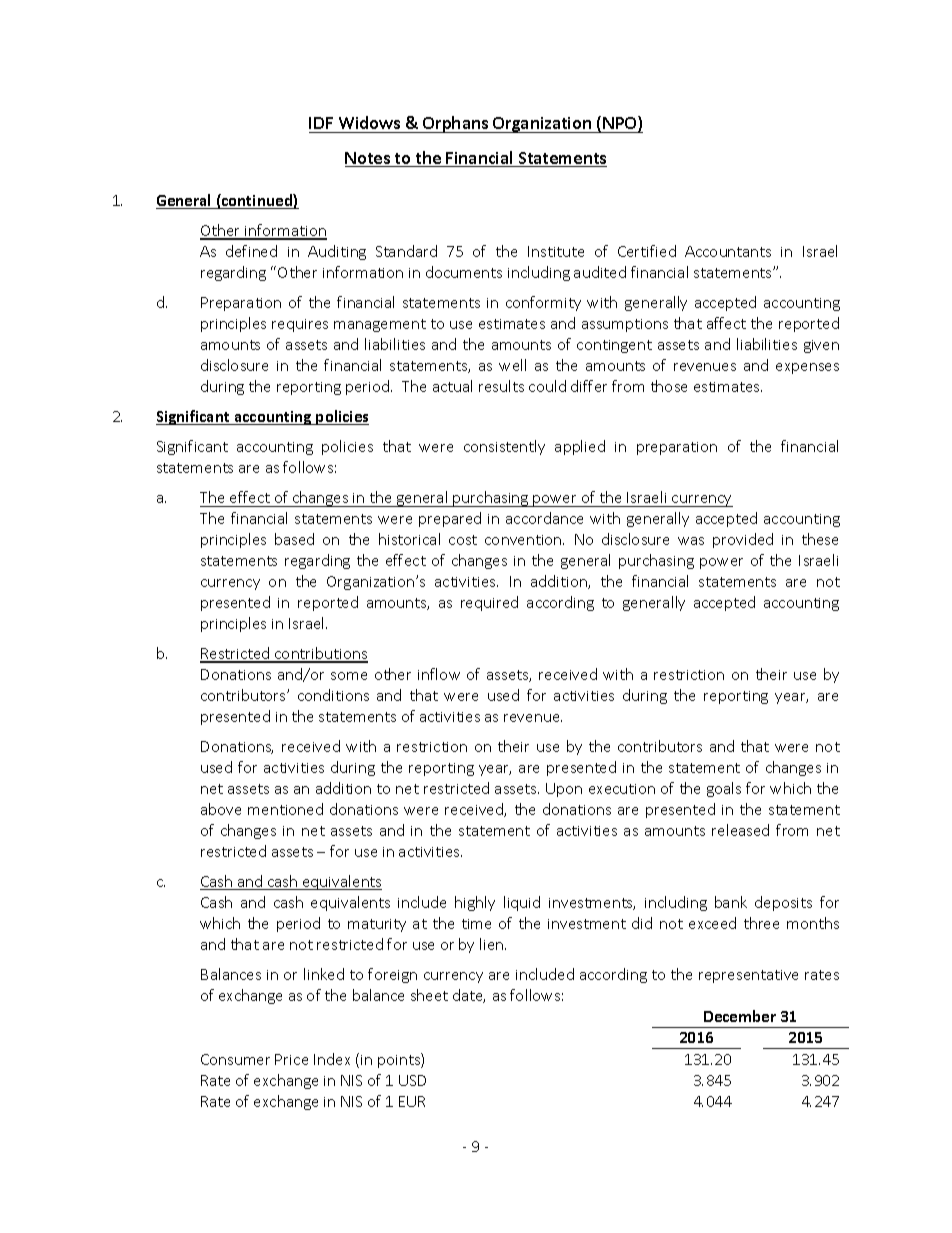  What do you see at coordinates (300, 325) in the page?
I see `requires` at bounding box center [300, 325].
